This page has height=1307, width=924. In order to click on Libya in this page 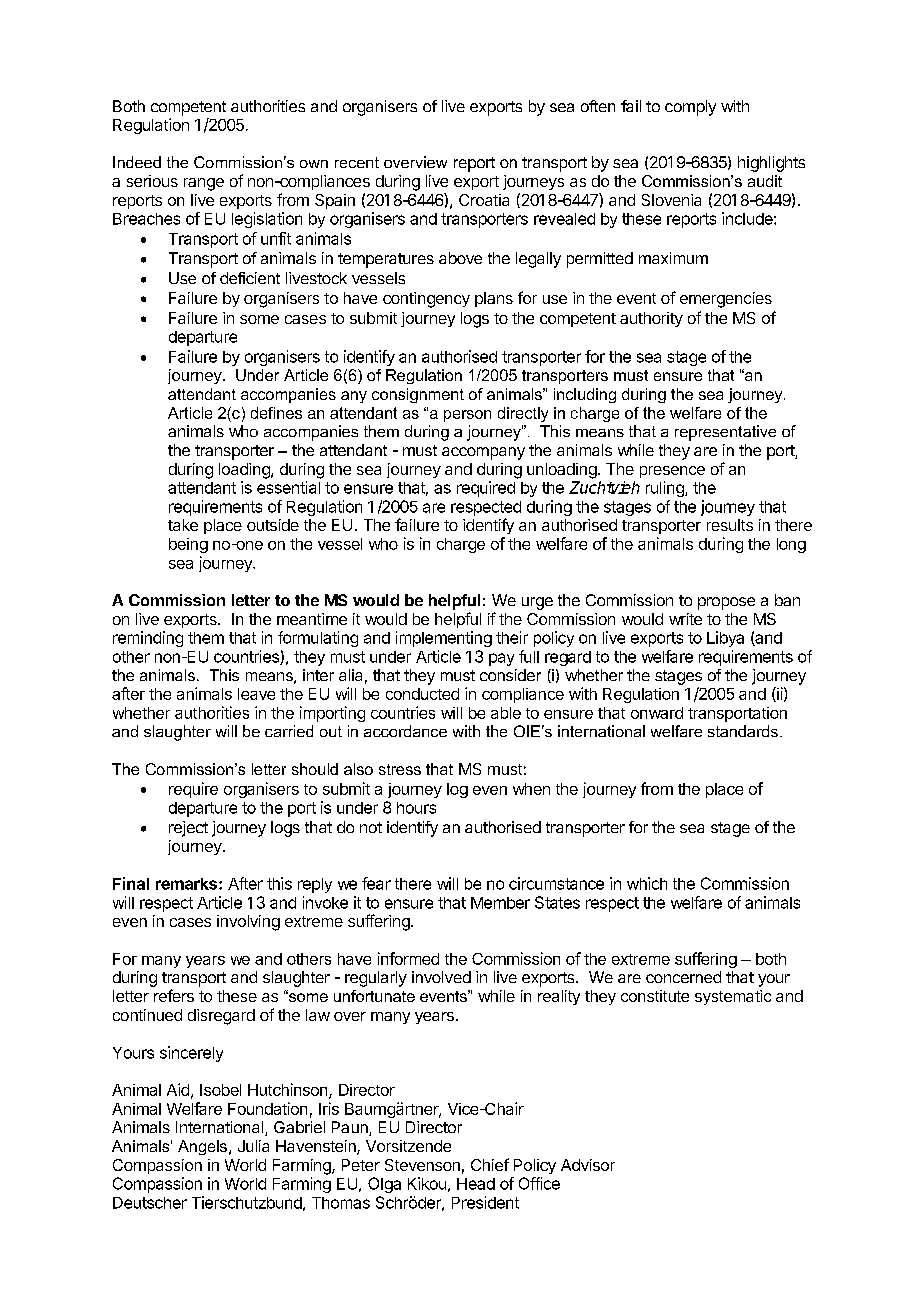, I will do `click(725, 639)`.
